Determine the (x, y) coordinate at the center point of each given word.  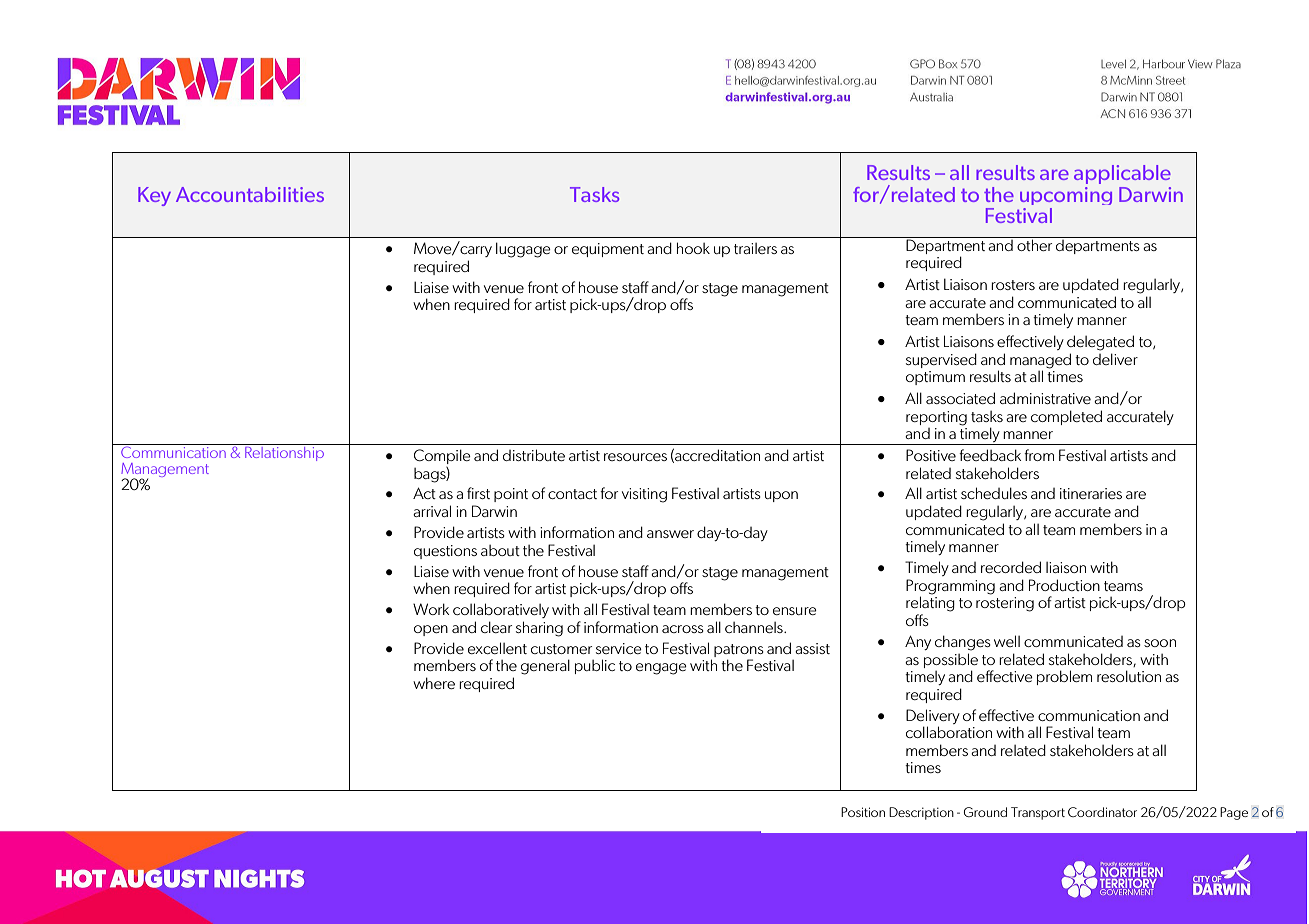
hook (693, 248)
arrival (432, 511)
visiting (644, 495)
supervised (941, 360)
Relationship (284, 452)
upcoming (1066, 196)
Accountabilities (250, 194)
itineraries (1091, 493)
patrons (739, 650)
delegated (1100, 343)
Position (863, 812)
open (431, 630)
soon (1160, 643)
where (434, 683)
